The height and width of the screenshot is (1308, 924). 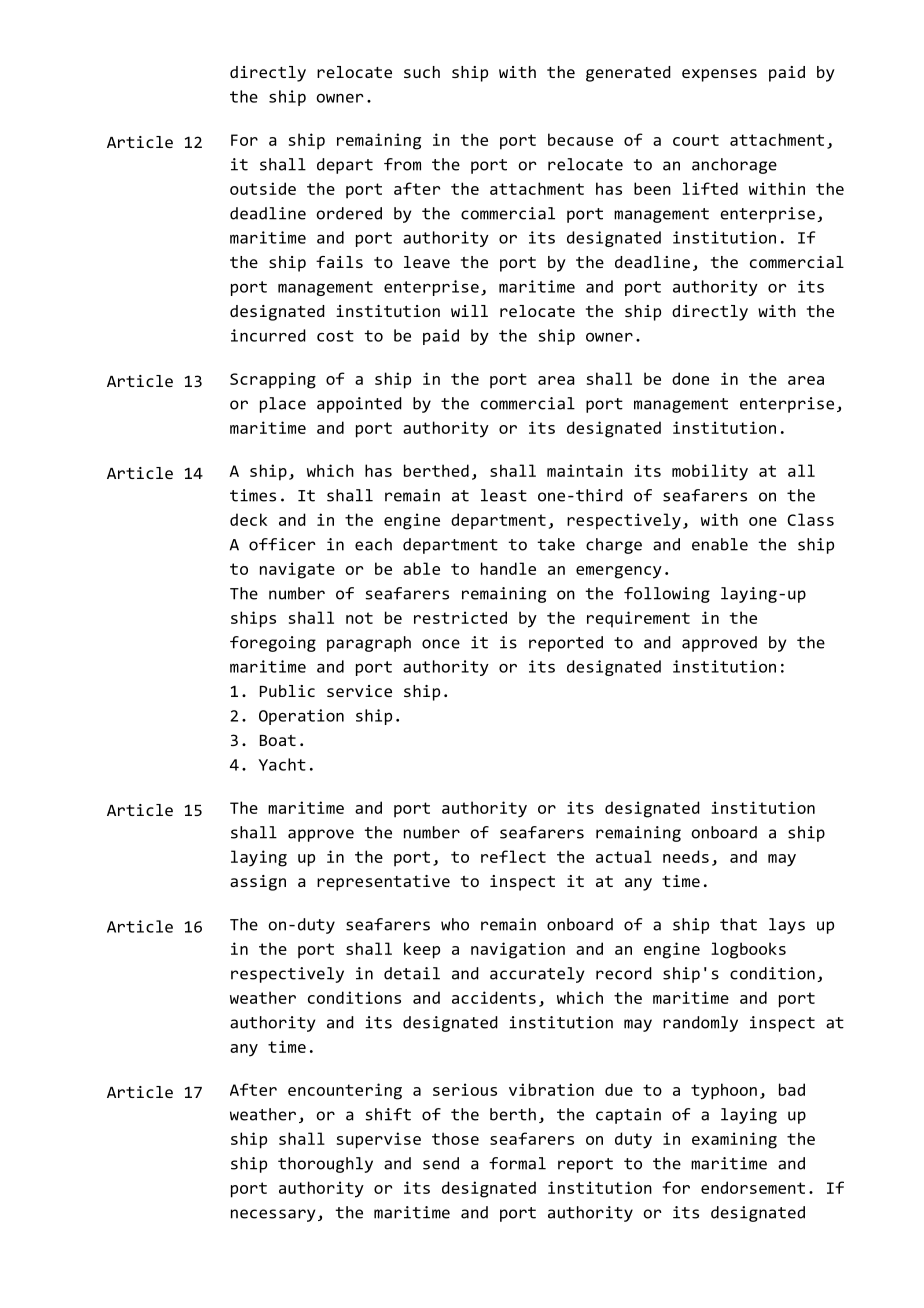 I want to click on expenses, so click(x=719, y=75).
